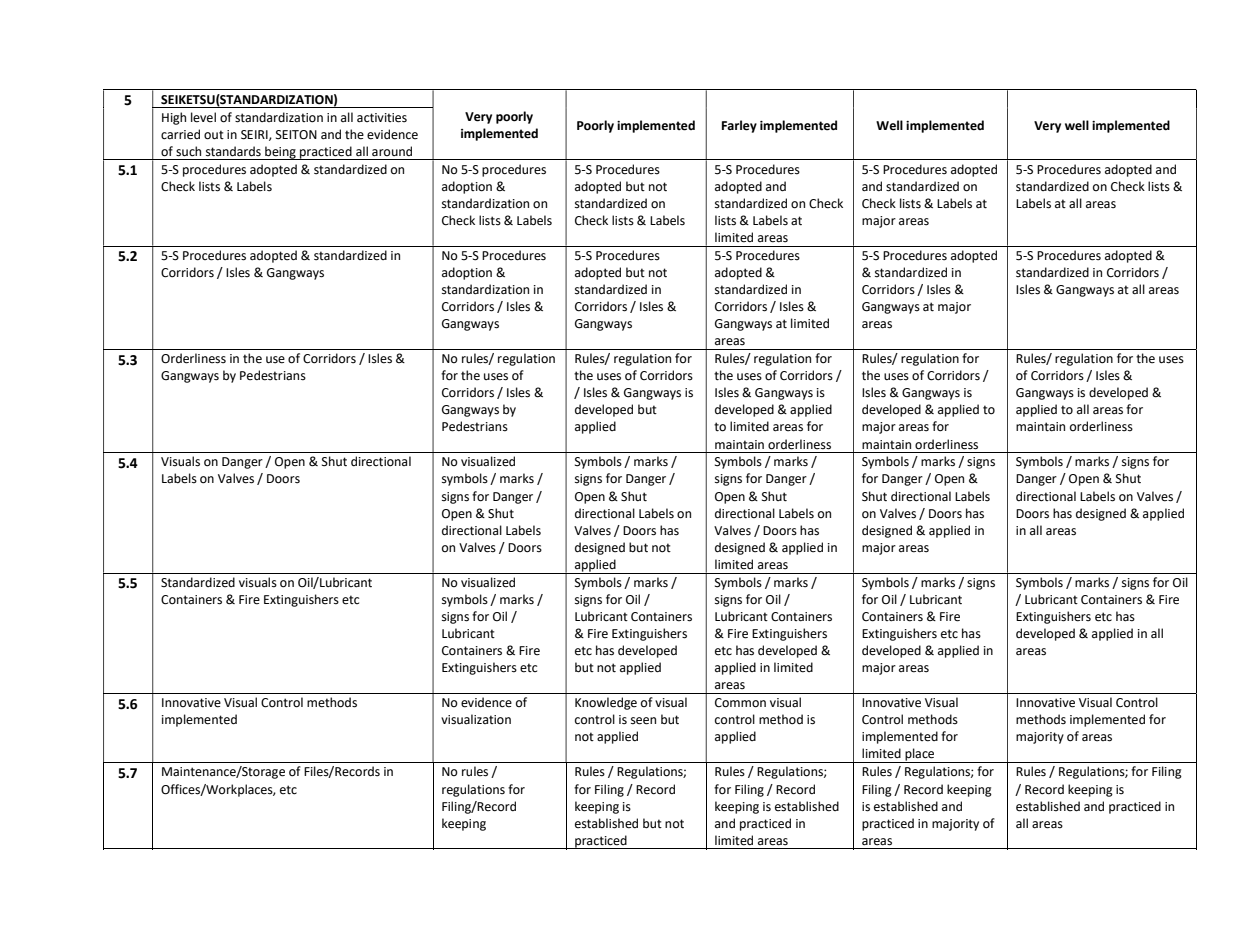 The height and width of the screenshot is (952, 1233). Describe the element at coordinates (233, 151) in the screenshot. I see `standards` at that location.
